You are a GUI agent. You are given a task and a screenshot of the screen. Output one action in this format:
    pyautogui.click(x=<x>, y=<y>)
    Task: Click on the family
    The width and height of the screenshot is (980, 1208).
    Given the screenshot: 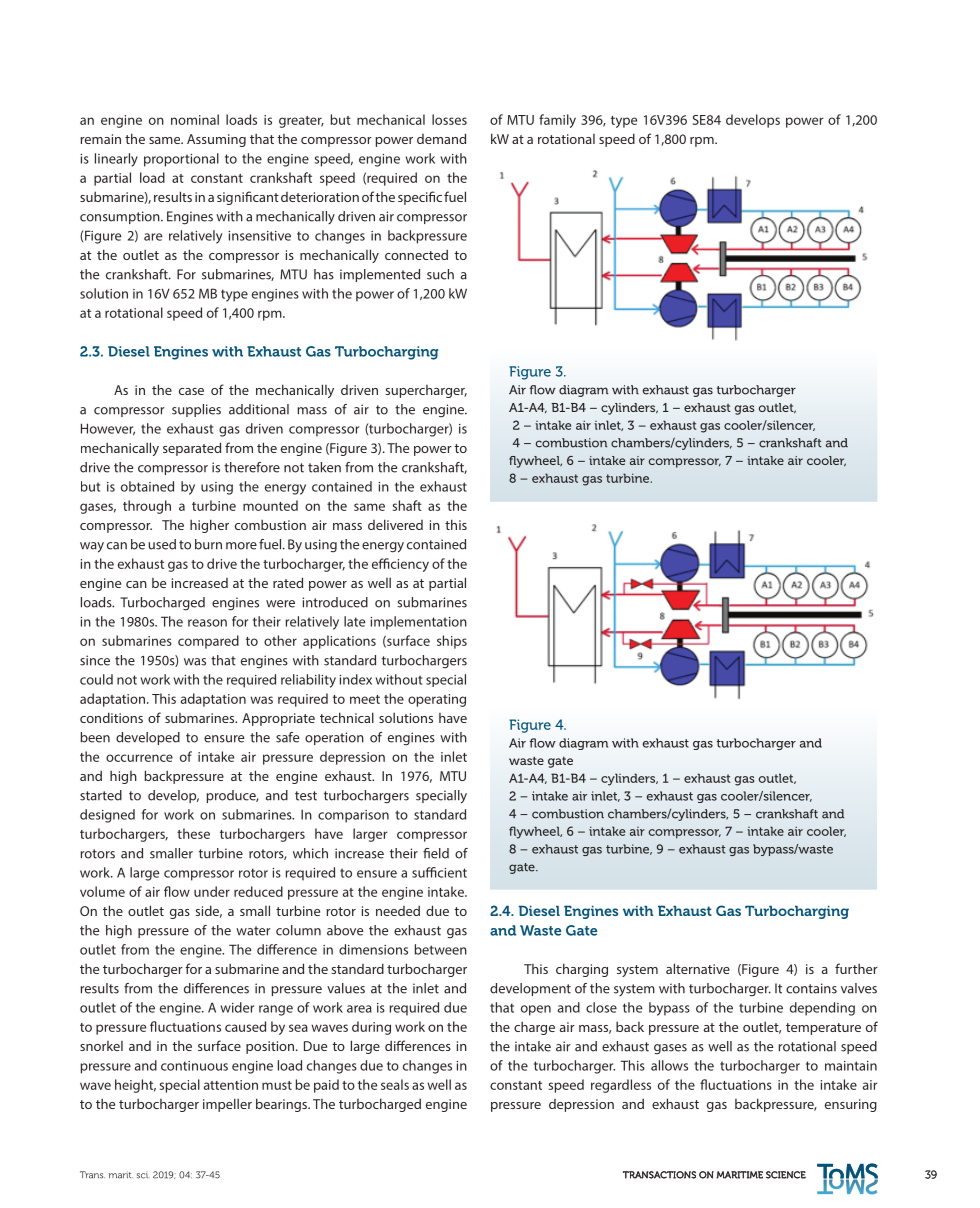 What is the action you would take?
    pyautogui.click(x=557, y=121)
